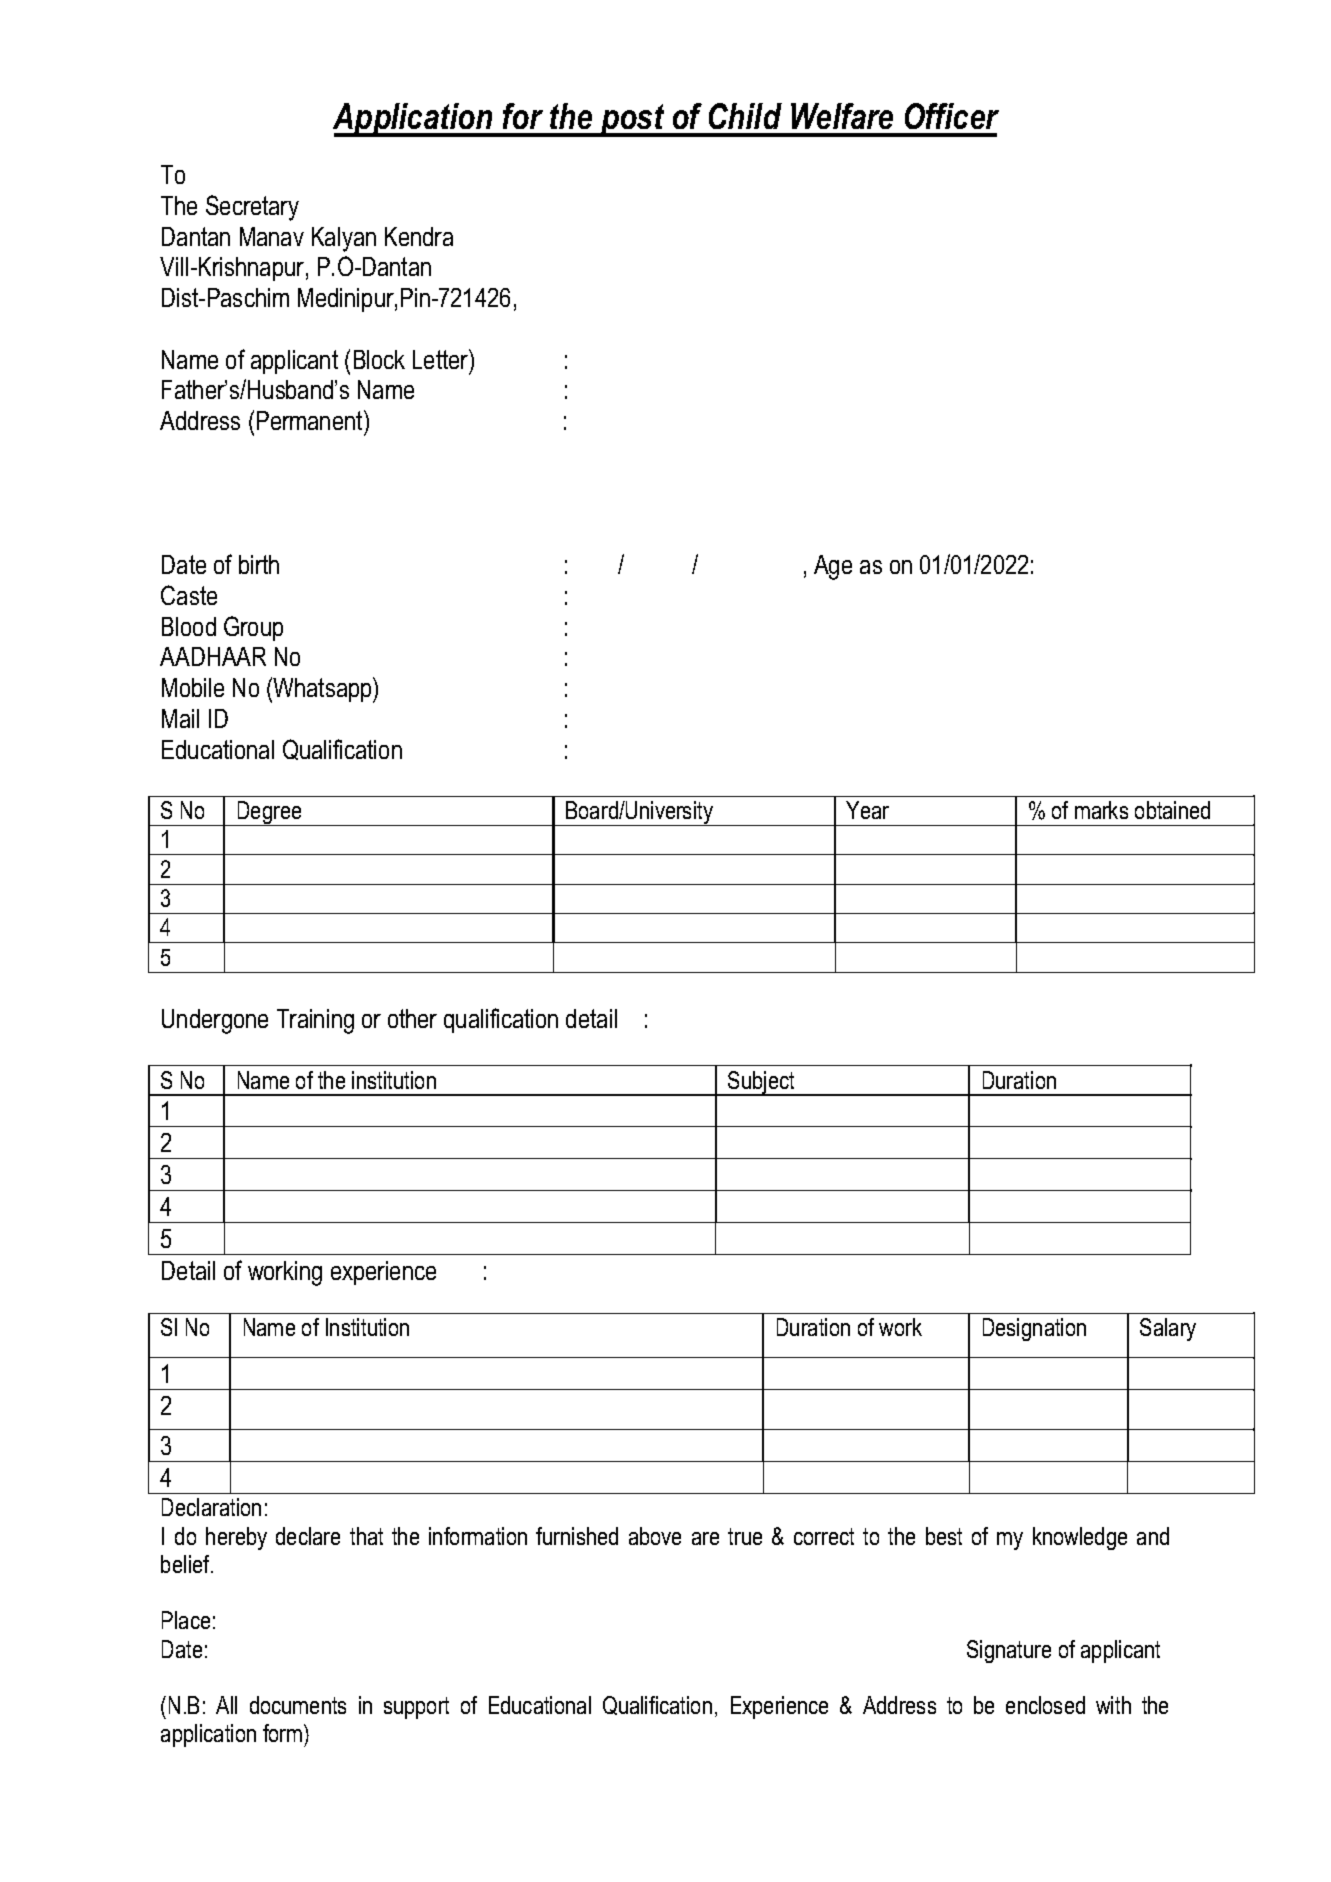  What do you see at coordinates (952, 116) in the screenshot?
I see `Officer` at bounding box center [952, 116].
